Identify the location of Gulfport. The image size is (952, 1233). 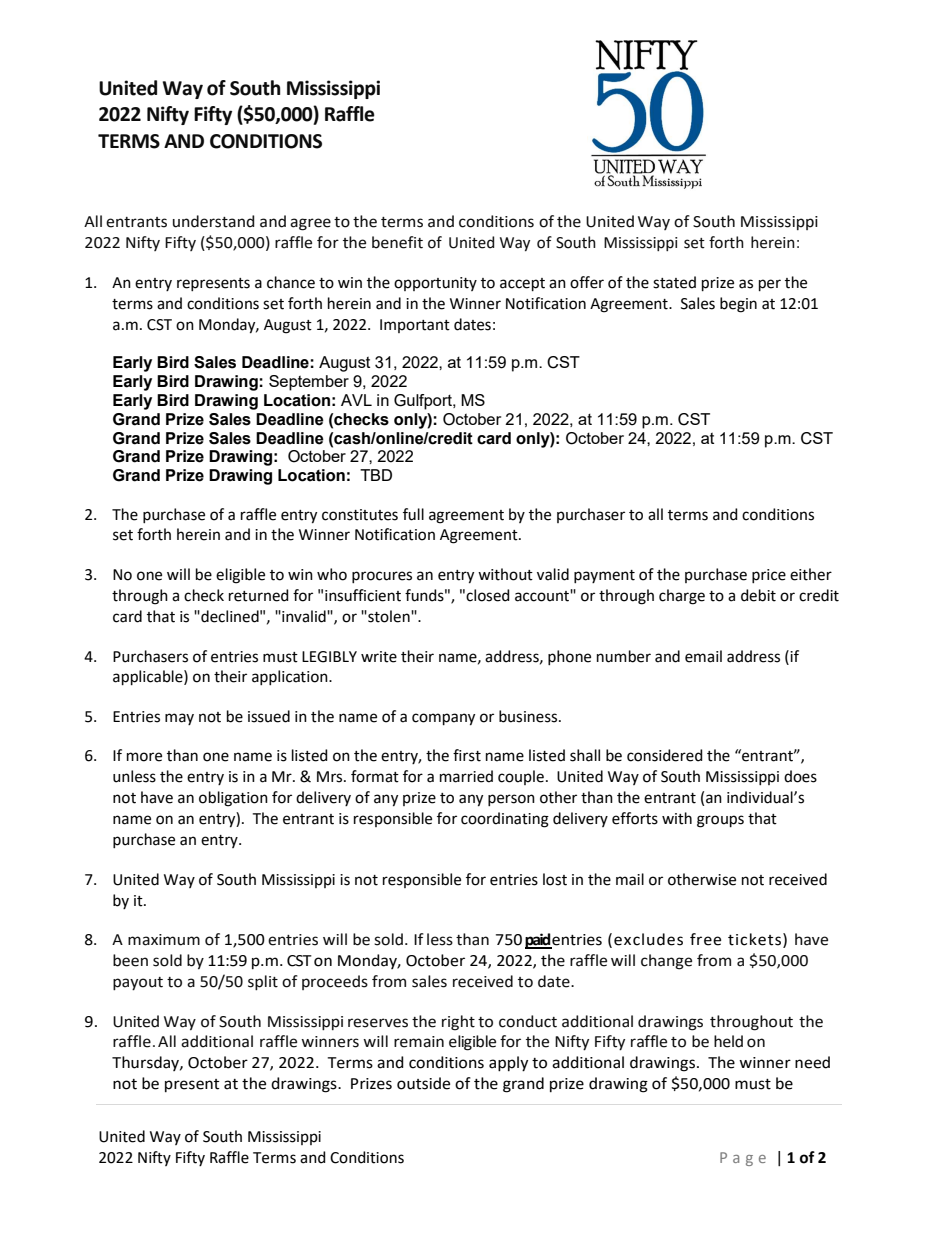
(424, 402).
